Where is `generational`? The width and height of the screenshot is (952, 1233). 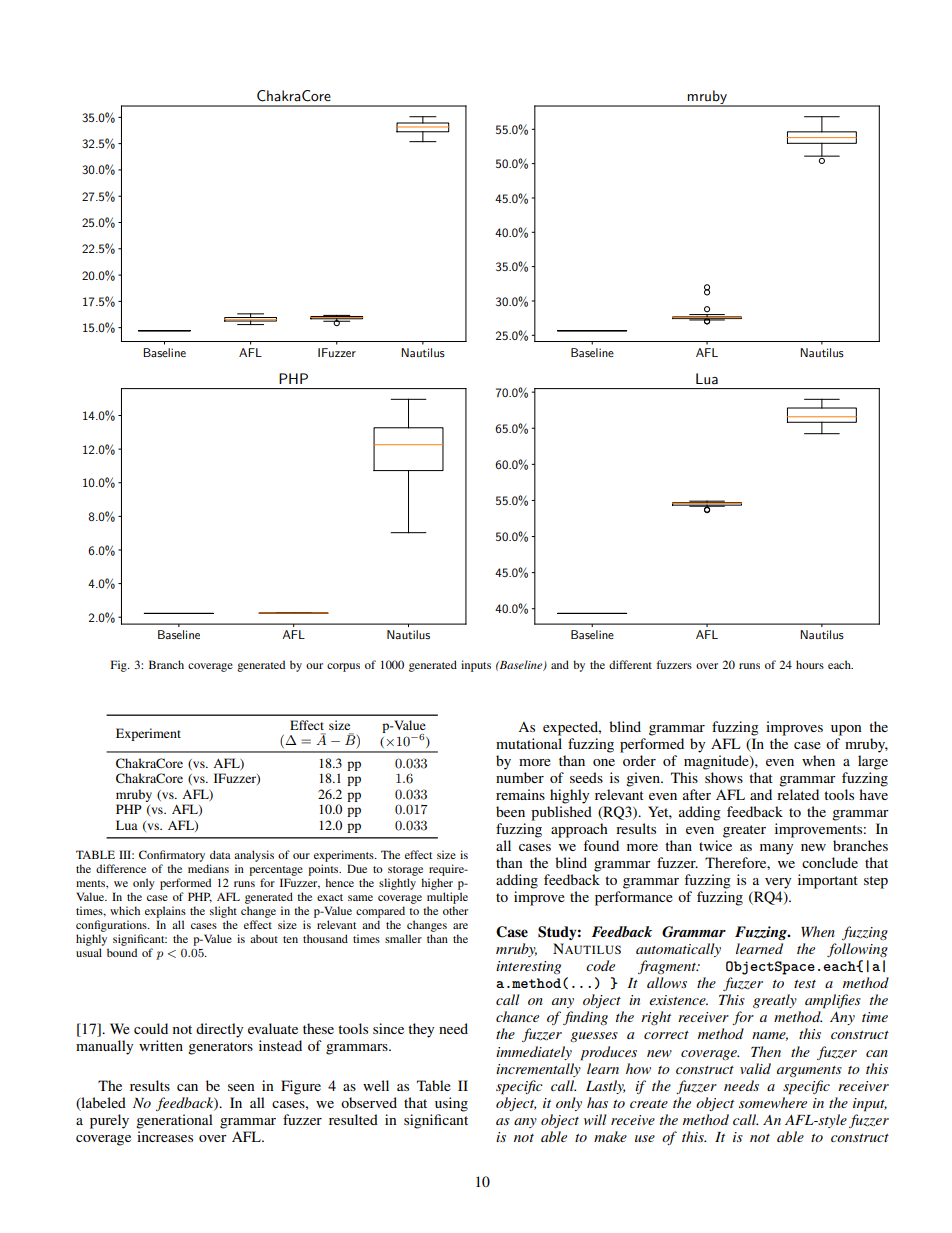 generational is located at coordinates (174, 1121).
